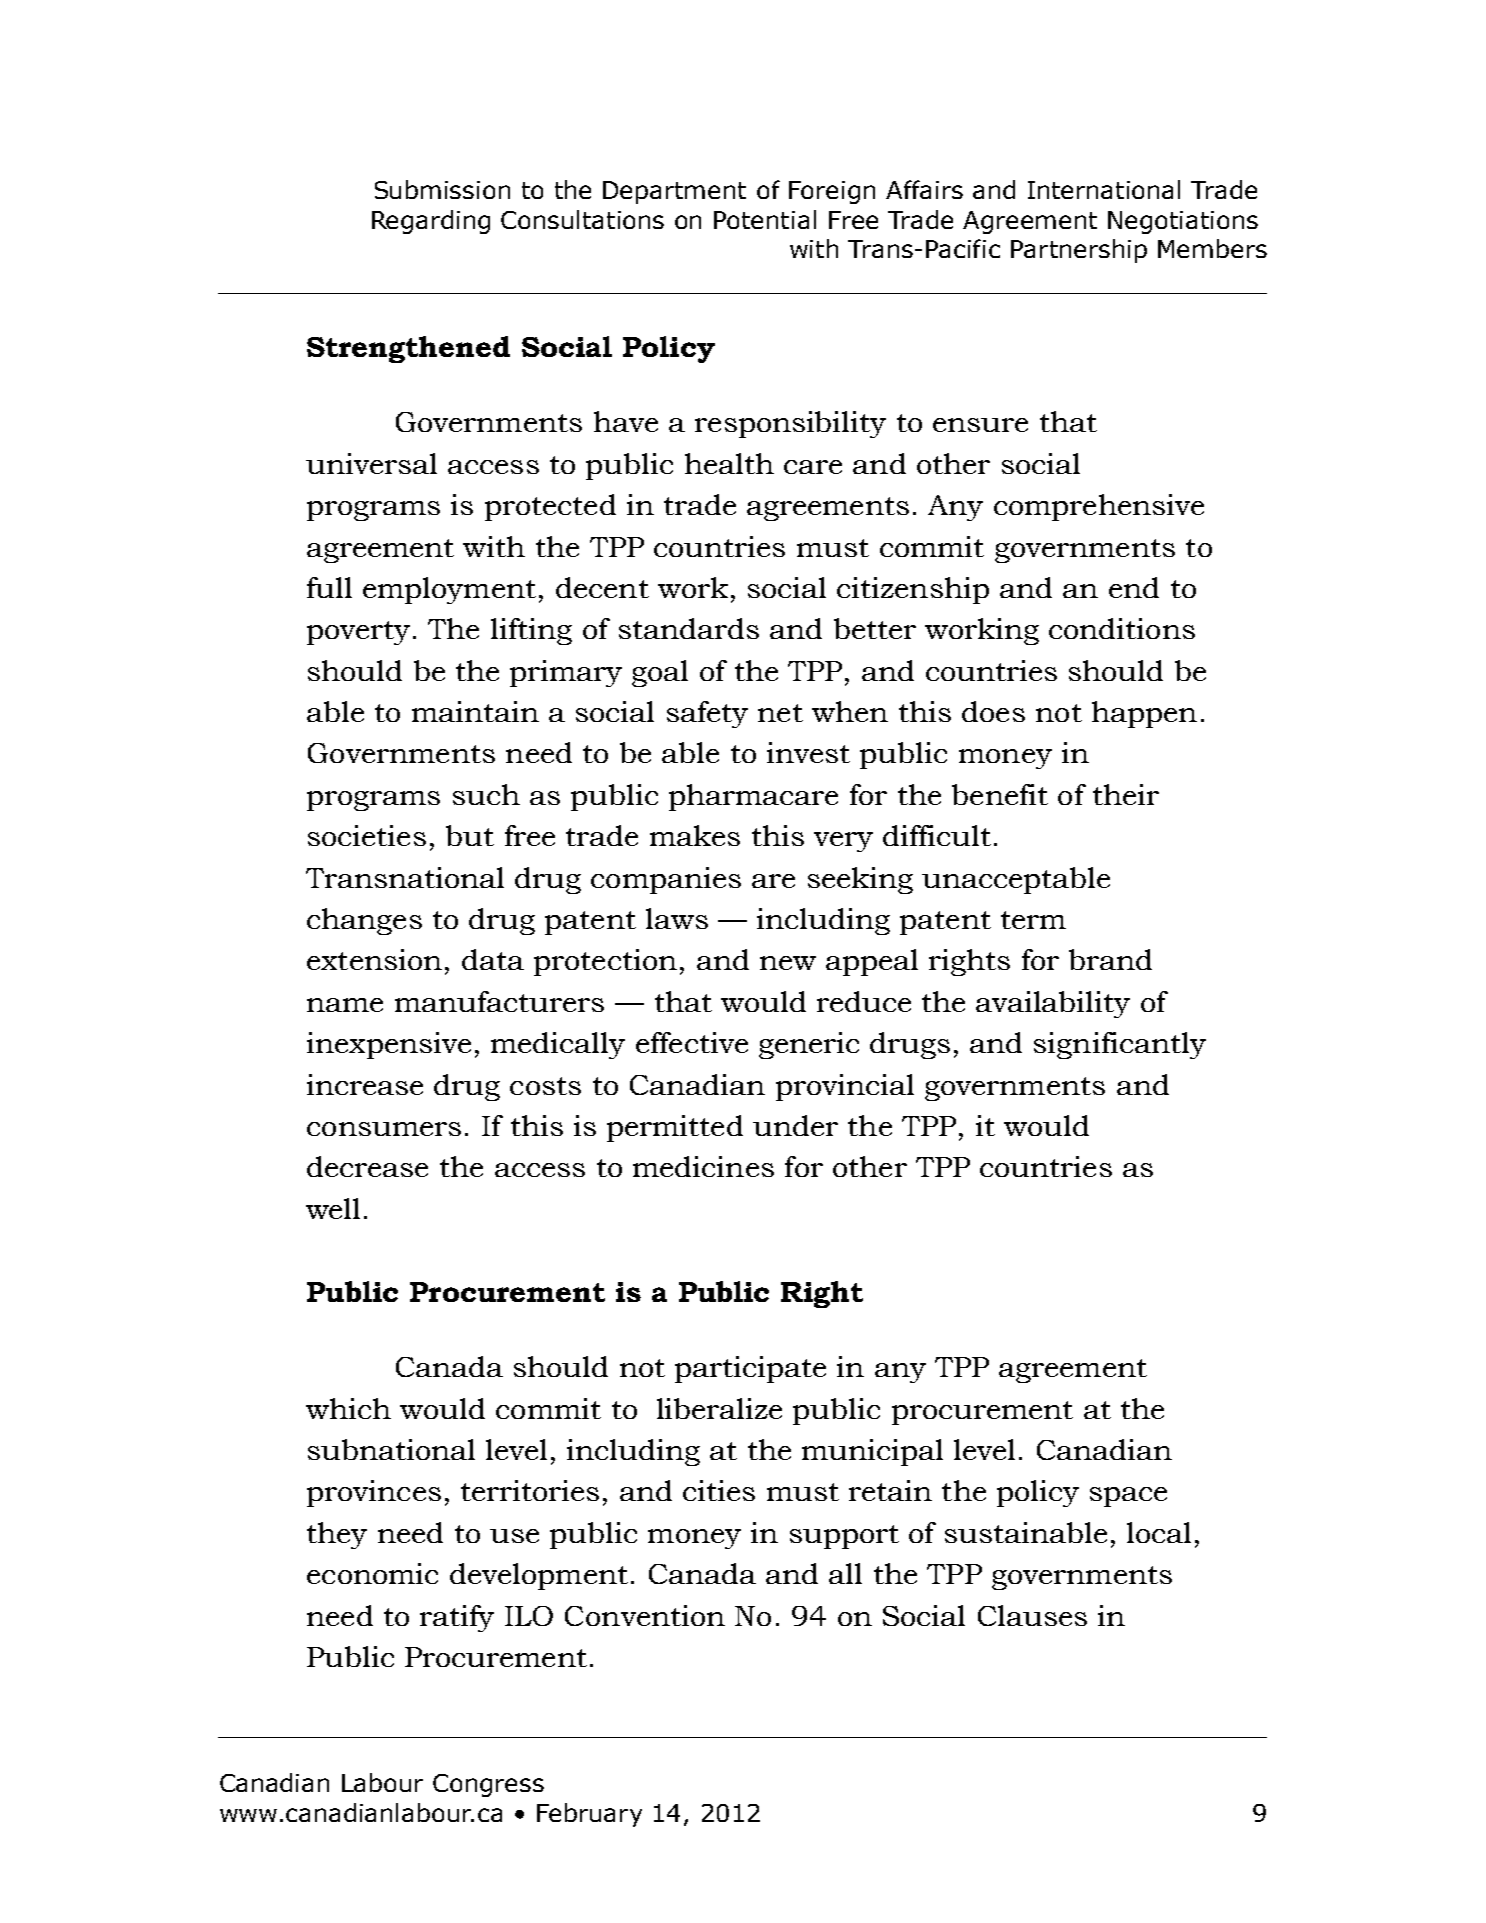 The height and width of the screenshot is (1923, 1486). I want to click on happen, so click(1144, 714).
